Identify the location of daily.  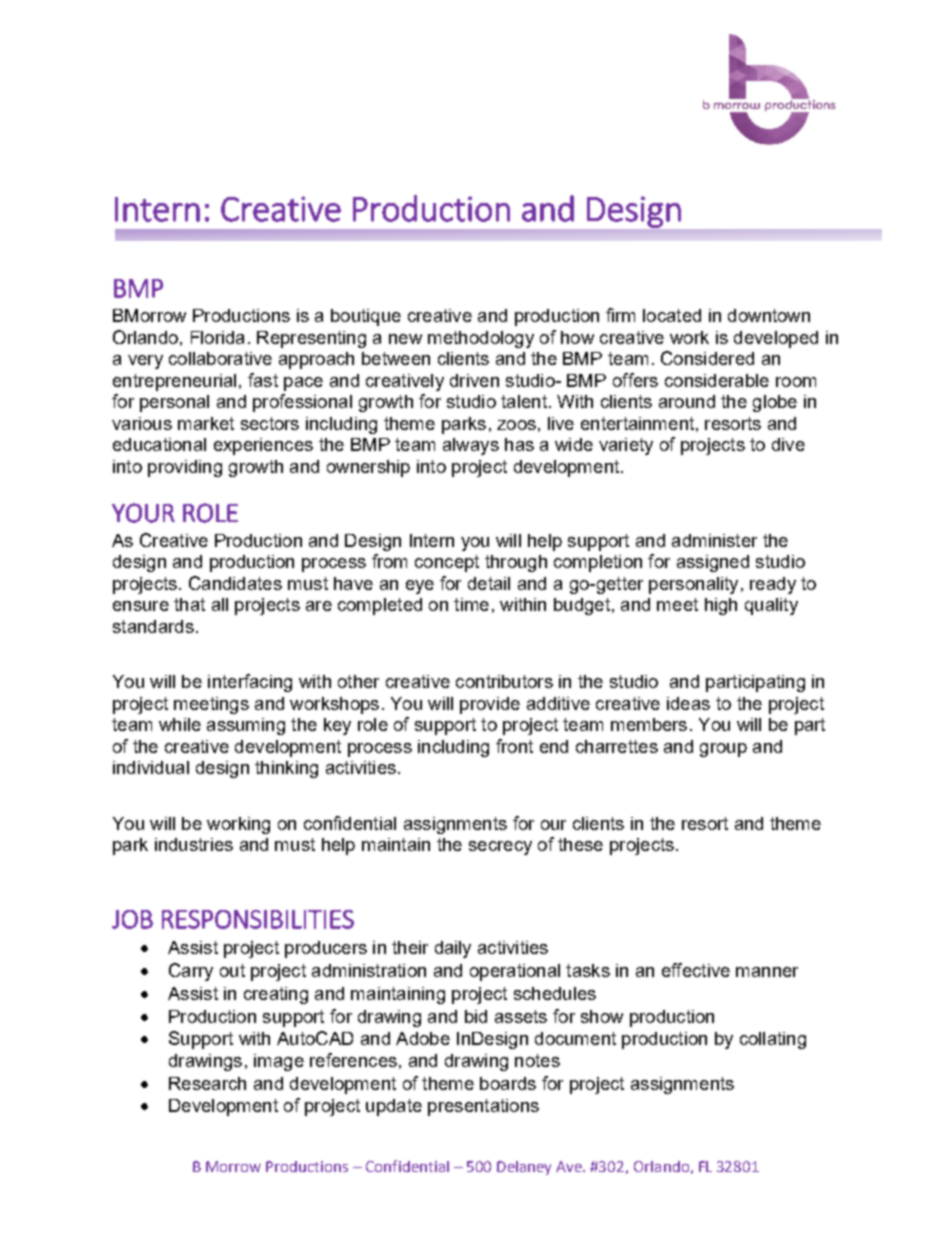
(453, 949).
